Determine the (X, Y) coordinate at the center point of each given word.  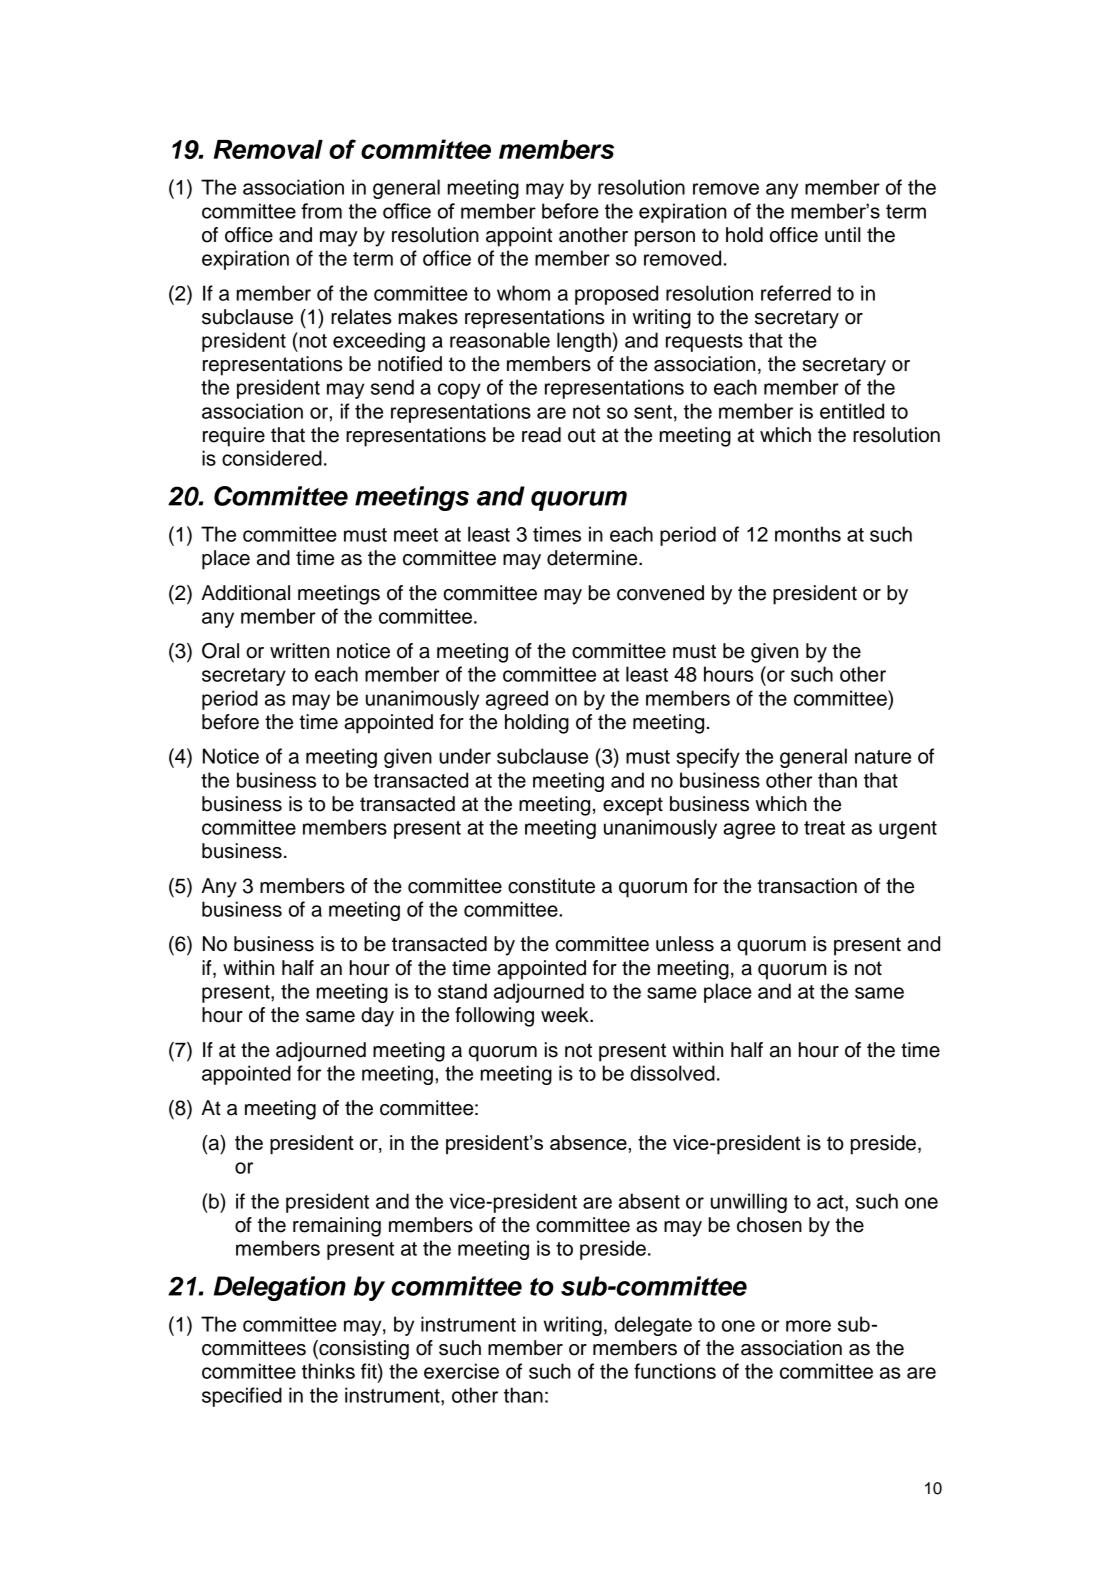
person (665, 239)
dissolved (672, 1073)
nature (883, 757)
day (377, 1017)
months (808, 534)
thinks (328, 1371)
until (843, 235)
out (582, 435)
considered (272, 458)
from (321, 211)
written (299, 651)
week (566, 1015)
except (633, 806)
